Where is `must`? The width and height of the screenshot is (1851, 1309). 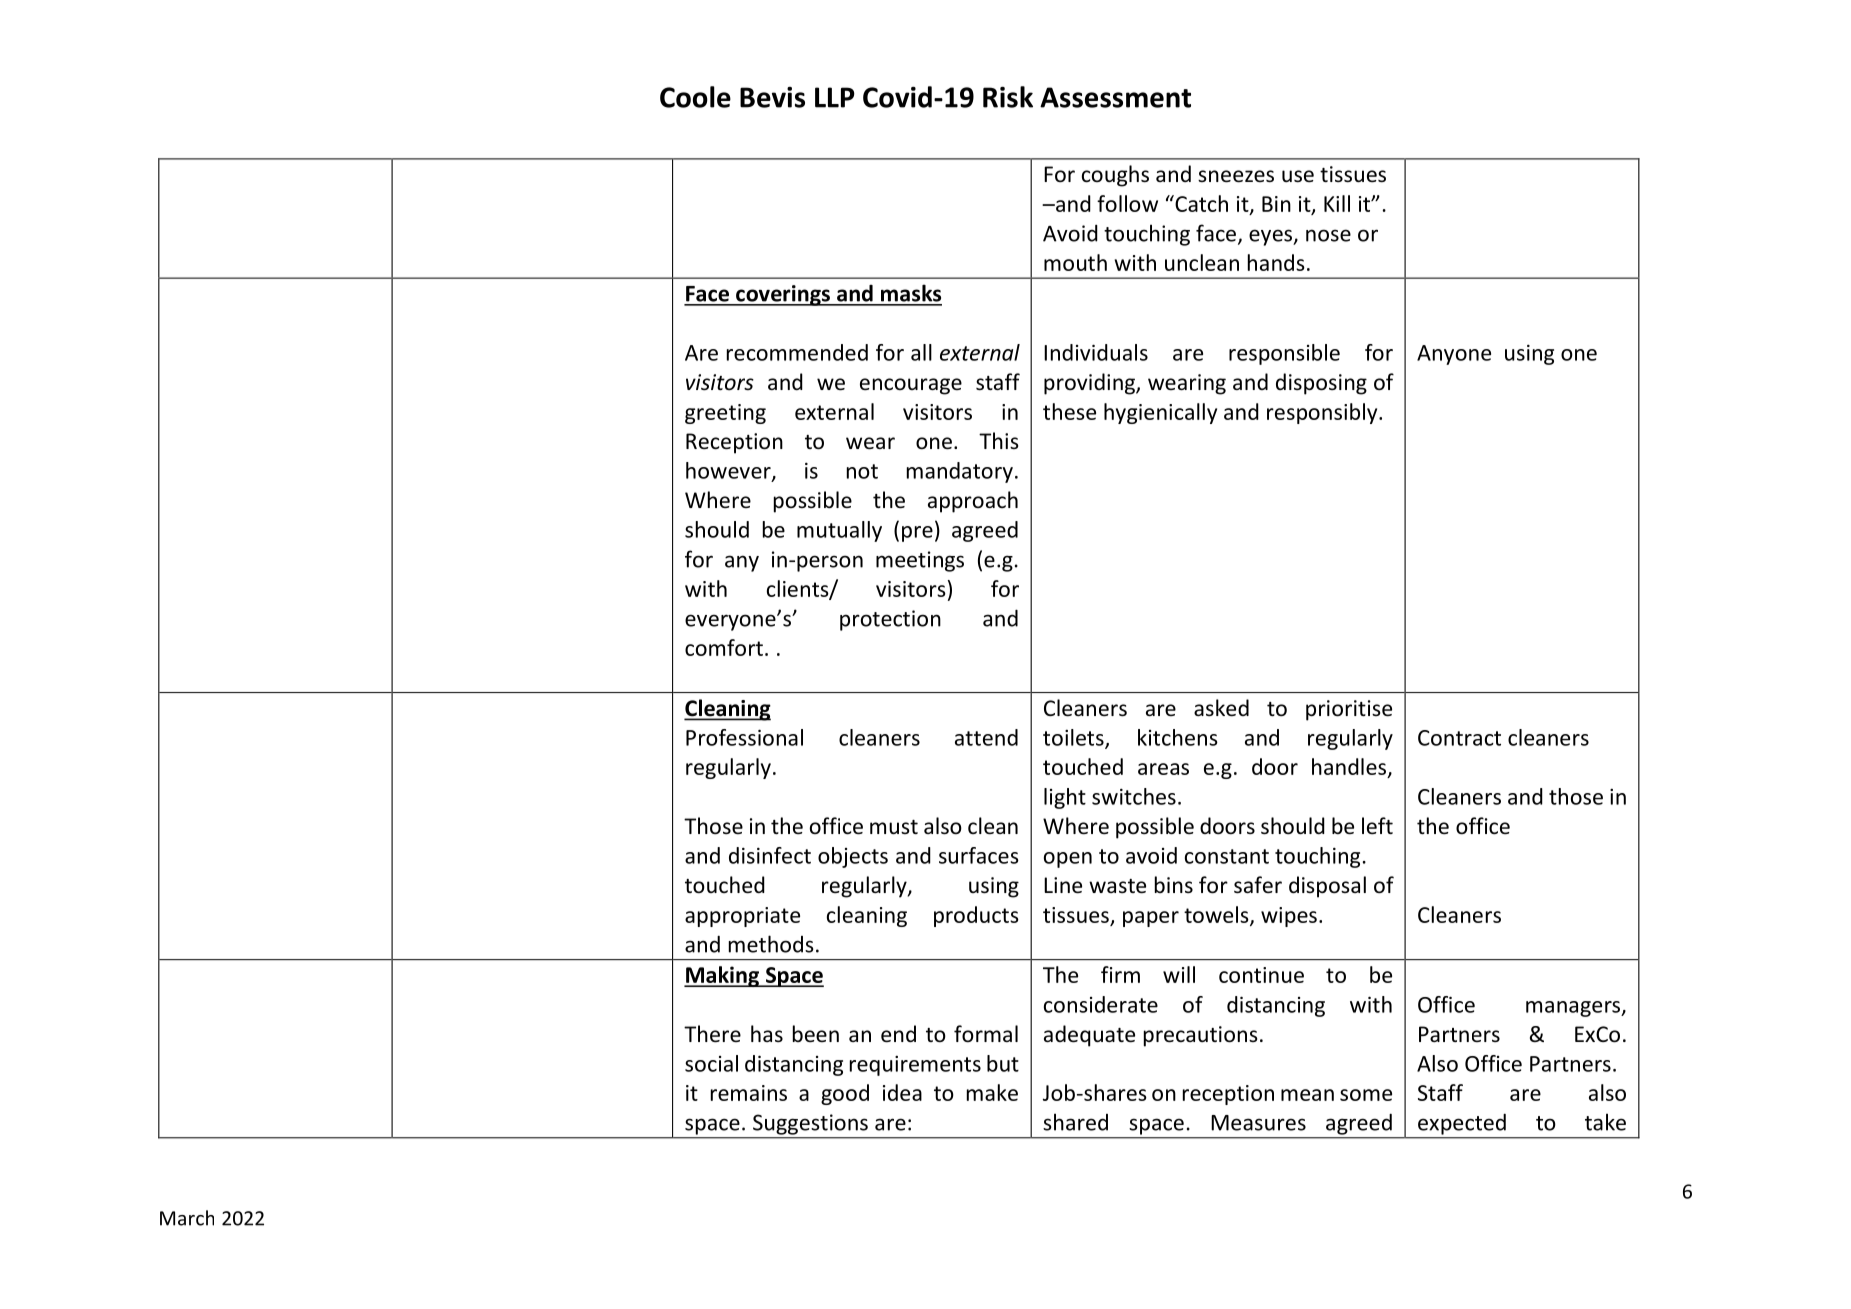
must is located at coordinates (894, 827).
